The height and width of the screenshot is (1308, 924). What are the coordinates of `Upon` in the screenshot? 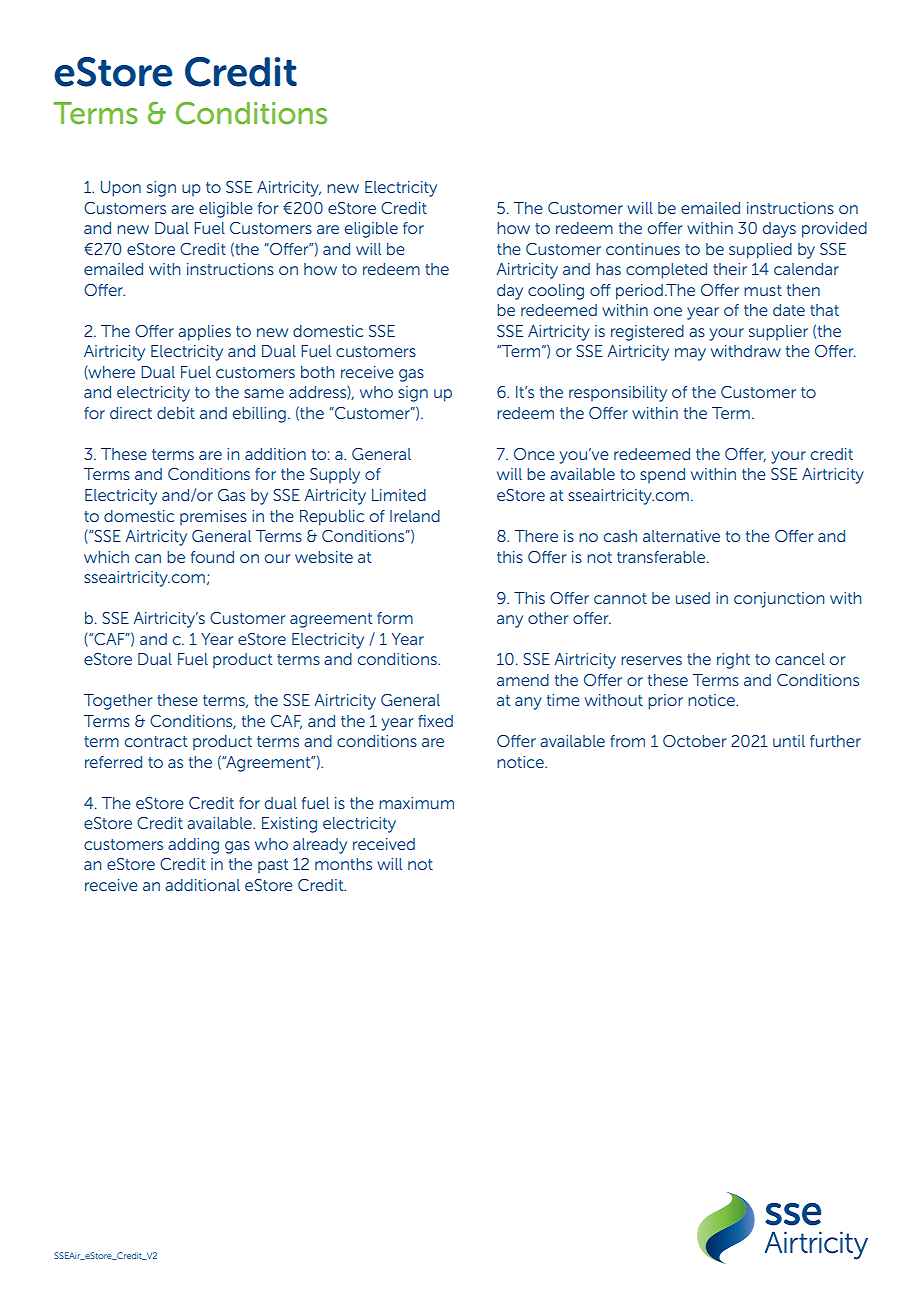 It's located at (121, 189).
